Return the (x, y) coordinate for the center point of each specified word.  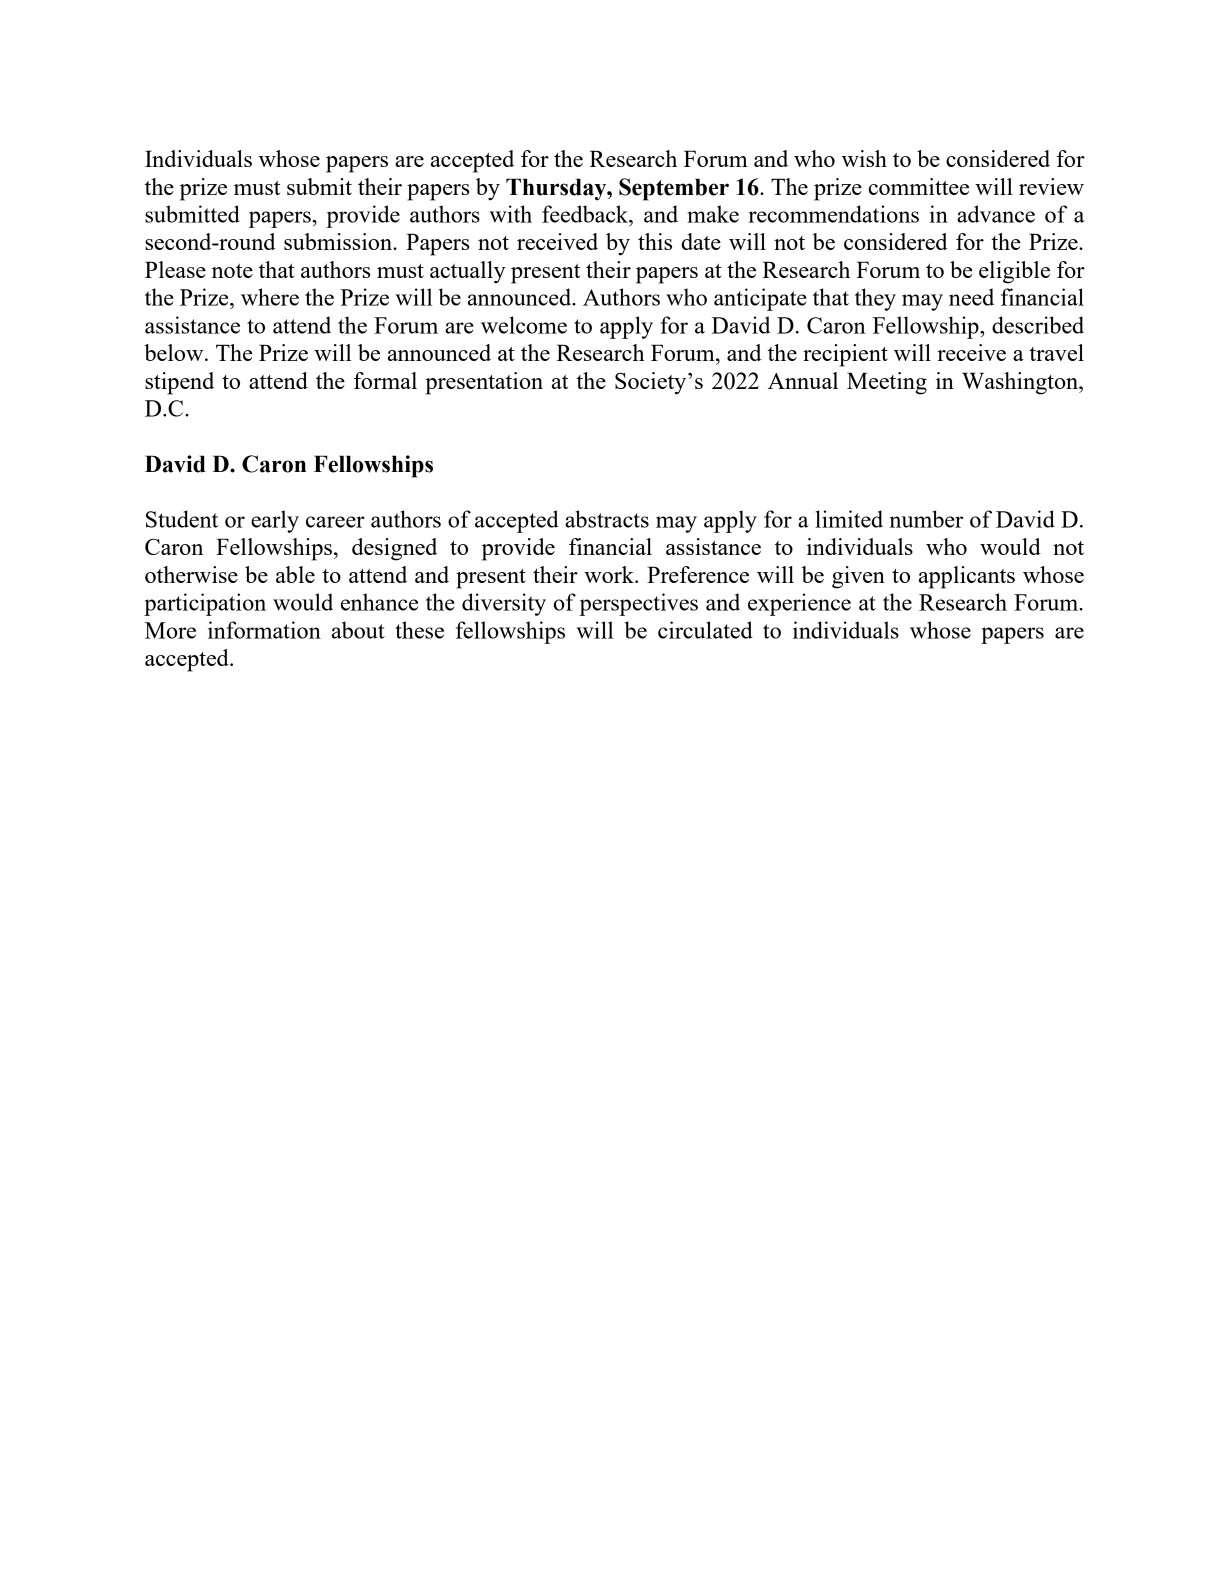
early (275, 521)
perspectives (638, 604)
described (1038, 325)
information (264, 630)
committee (918, 186)
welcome (524, 325)
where (270, 297)
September (674, 189)
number (926, 519)
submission (339, 241)
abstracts (607, 519)
